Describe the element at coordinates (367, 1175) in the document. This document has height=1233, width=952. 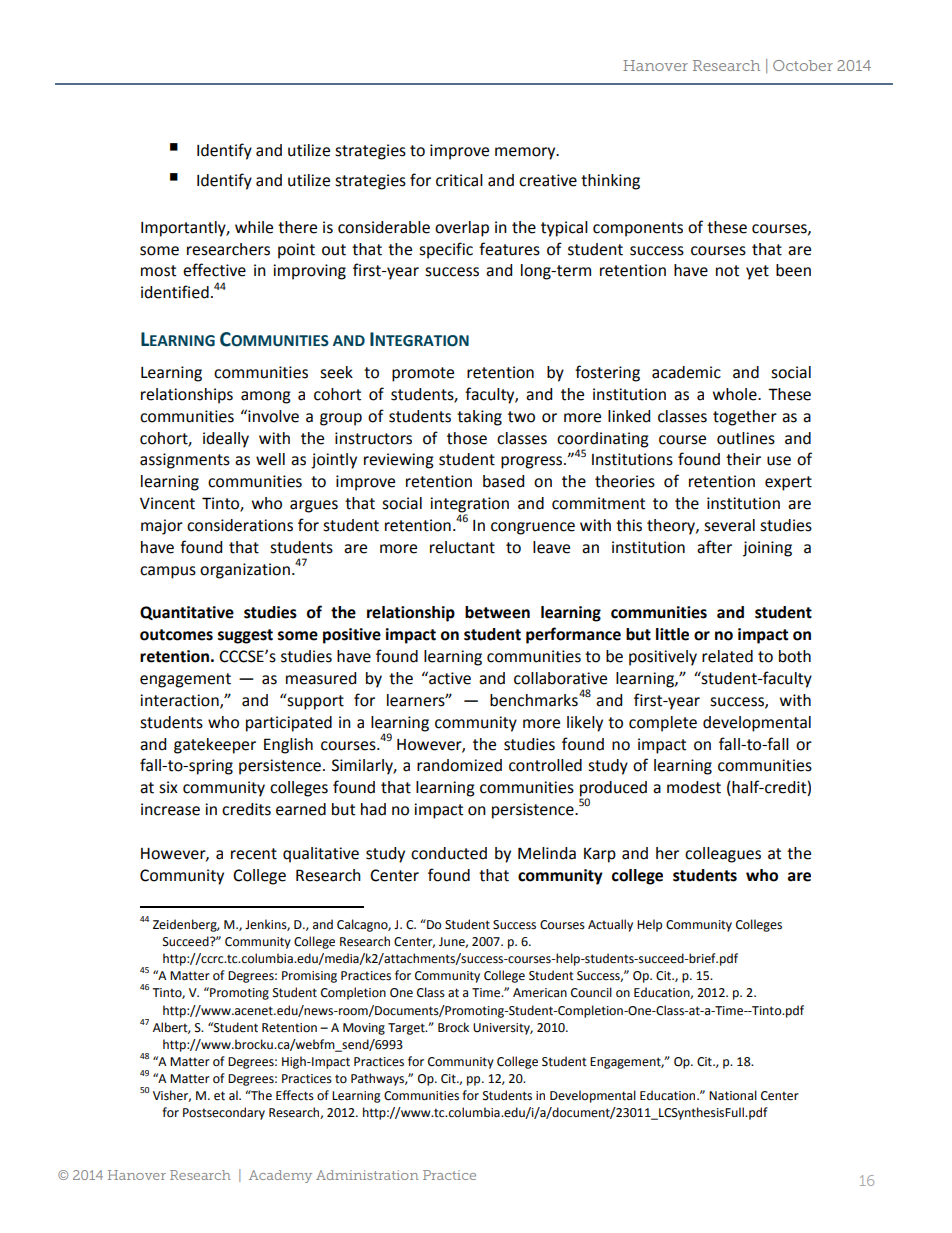
I see `Administration` at that location.
